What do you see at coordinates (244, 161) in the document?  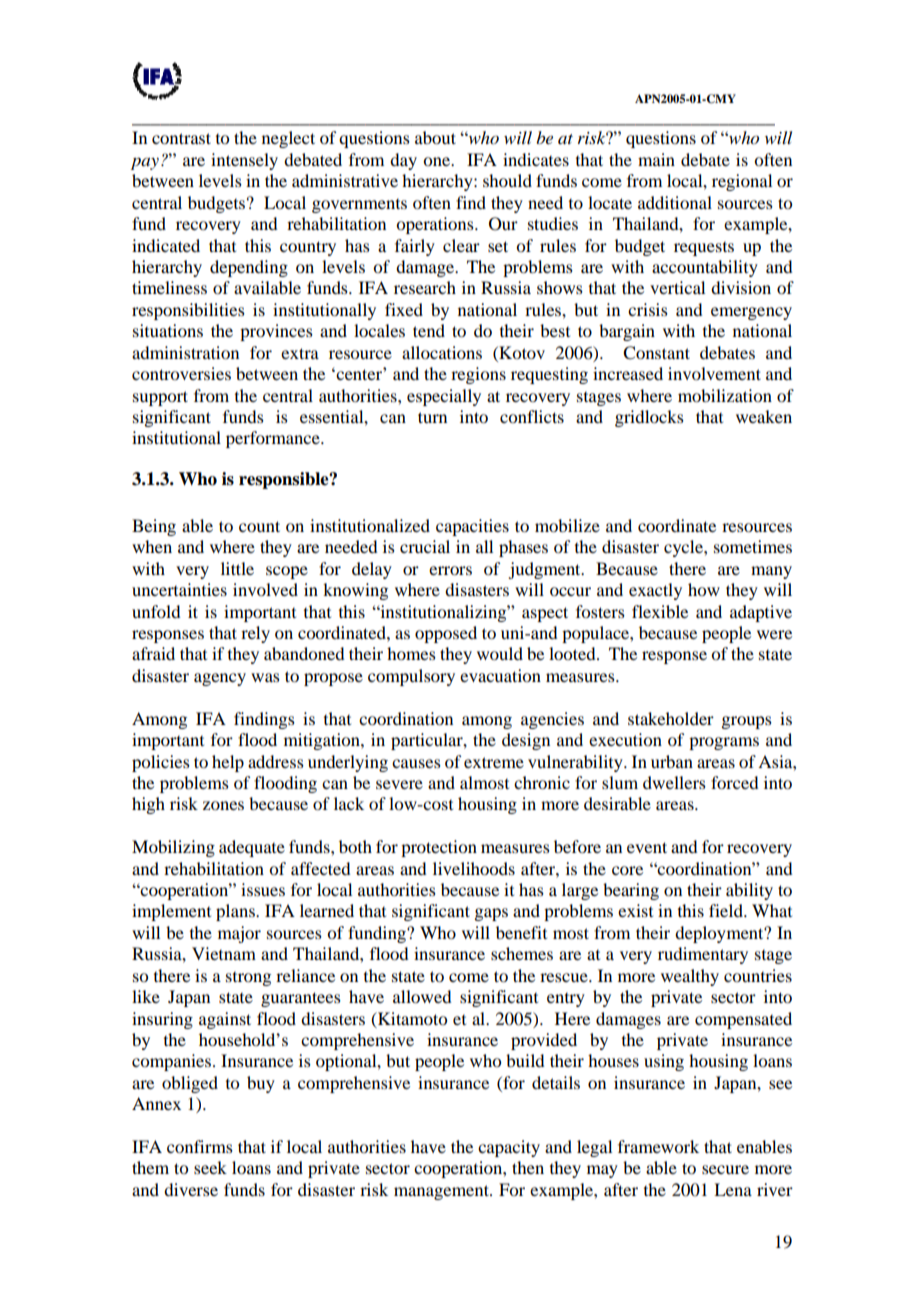 I see `intensely` at bounding box center [244, 161].
